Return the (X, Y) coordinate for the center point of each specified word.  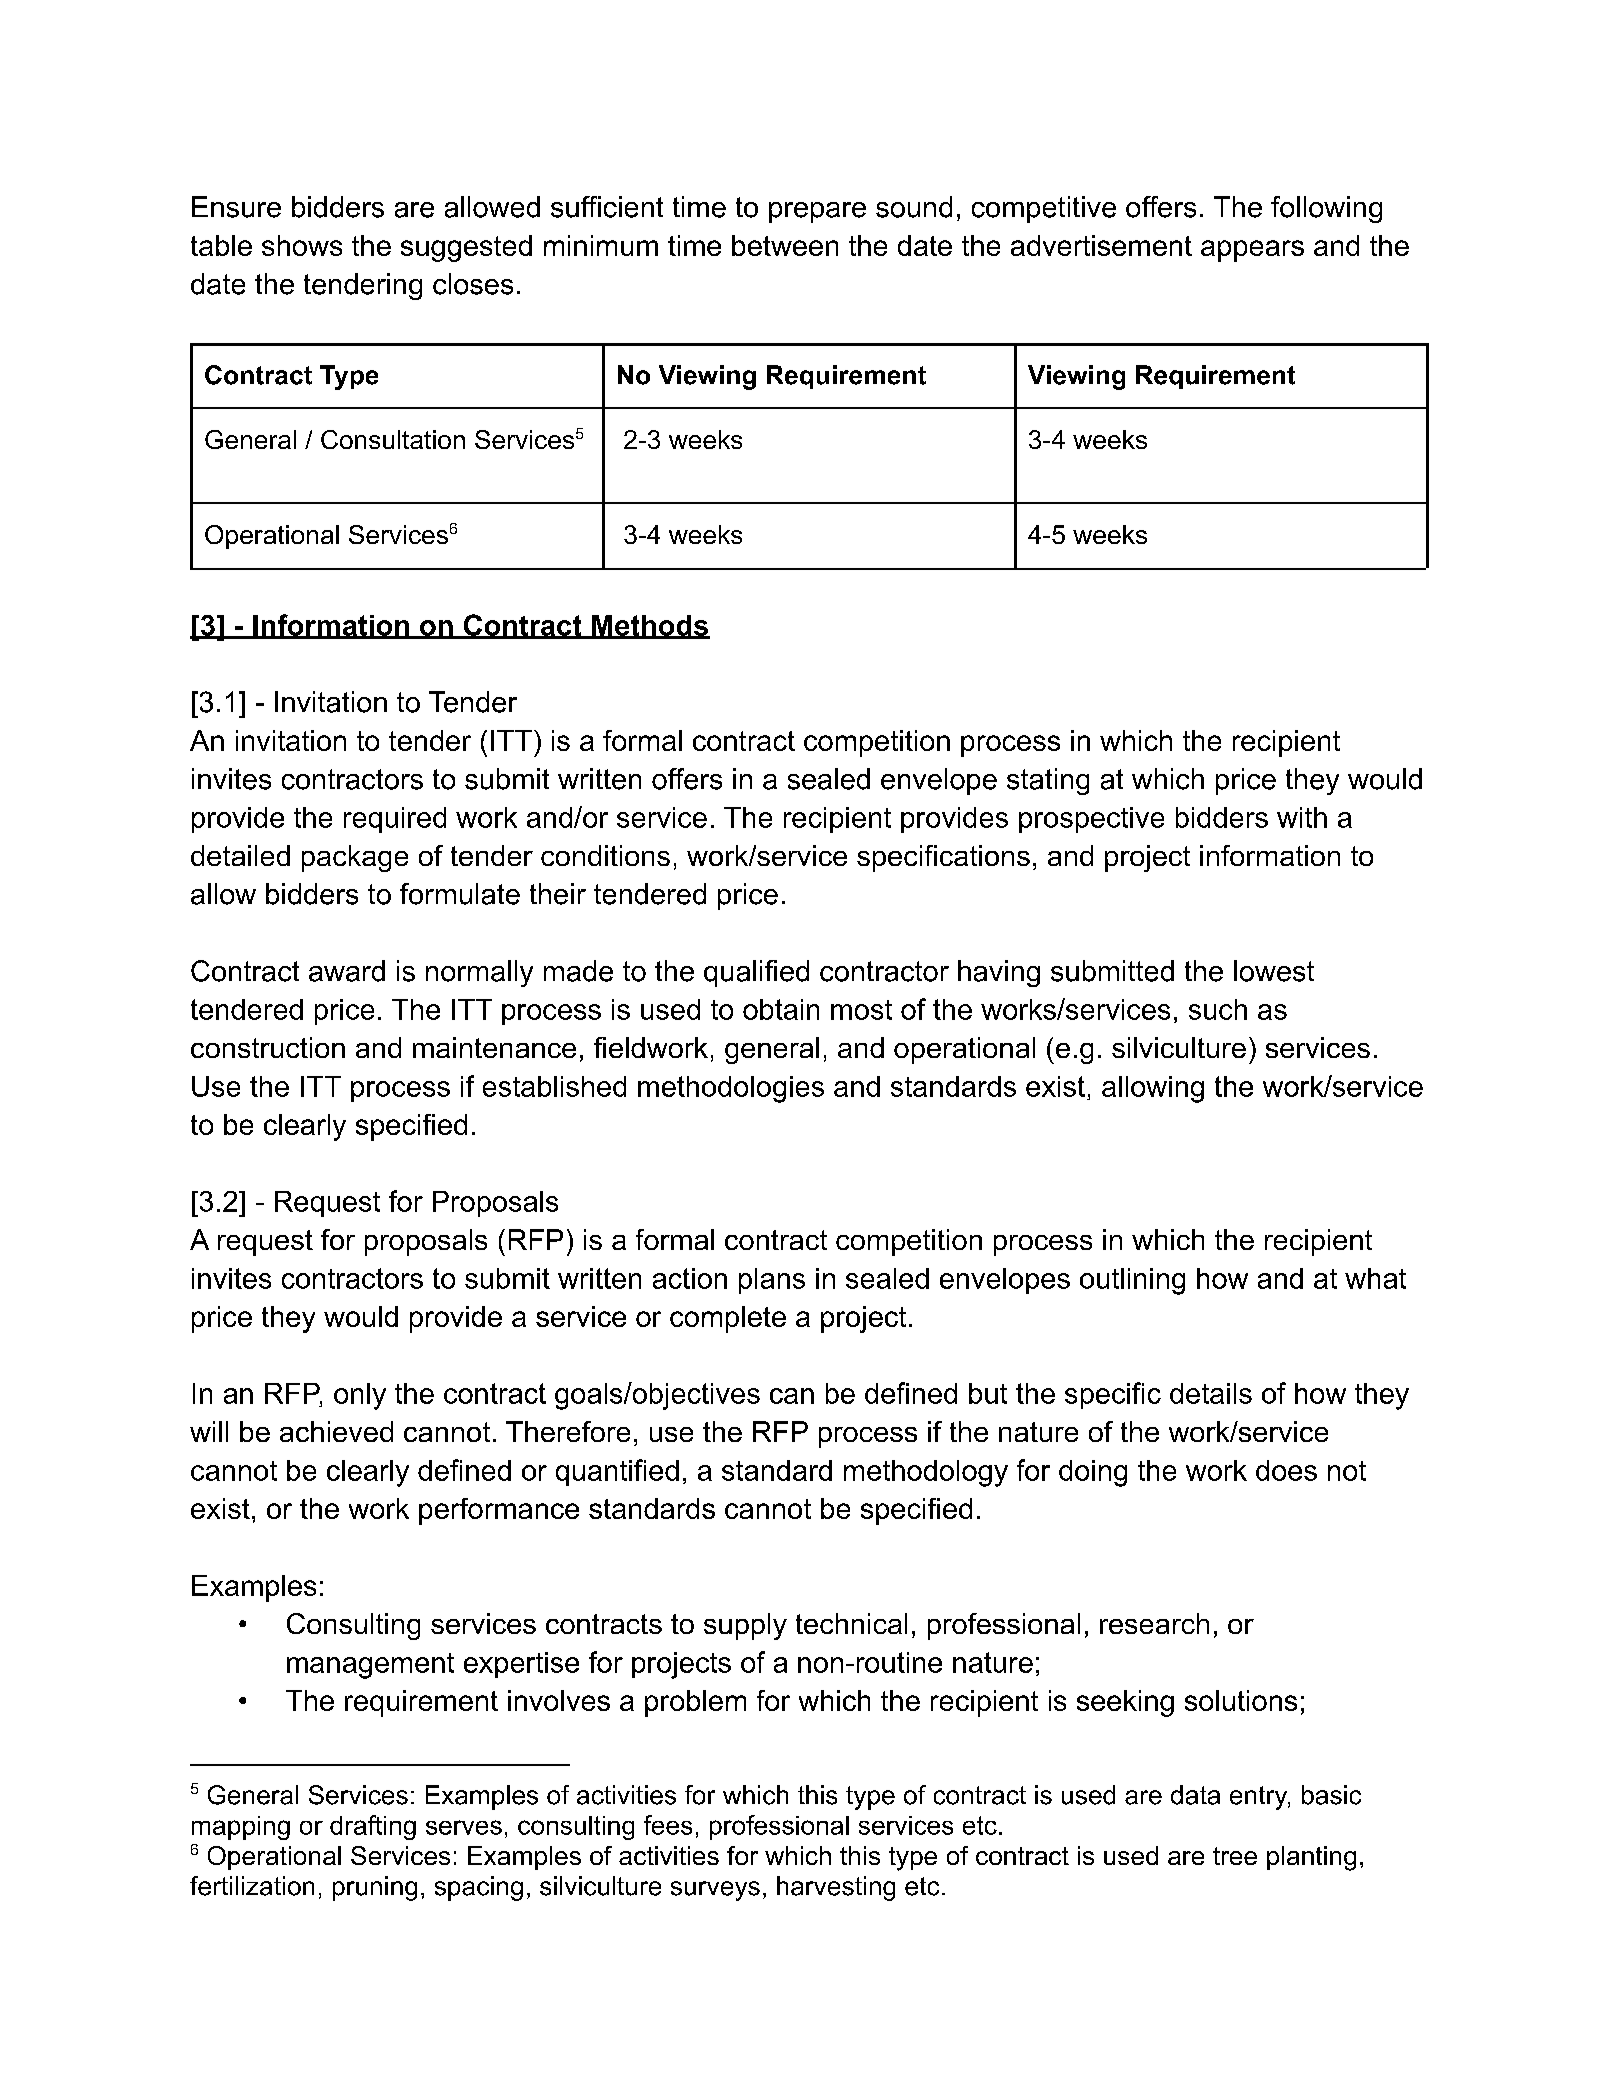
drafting (373, 1827)
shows (302, 245)
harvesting (836, 1888)
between (785, 245)
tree (1235, 1856)
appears (1252, 251)
